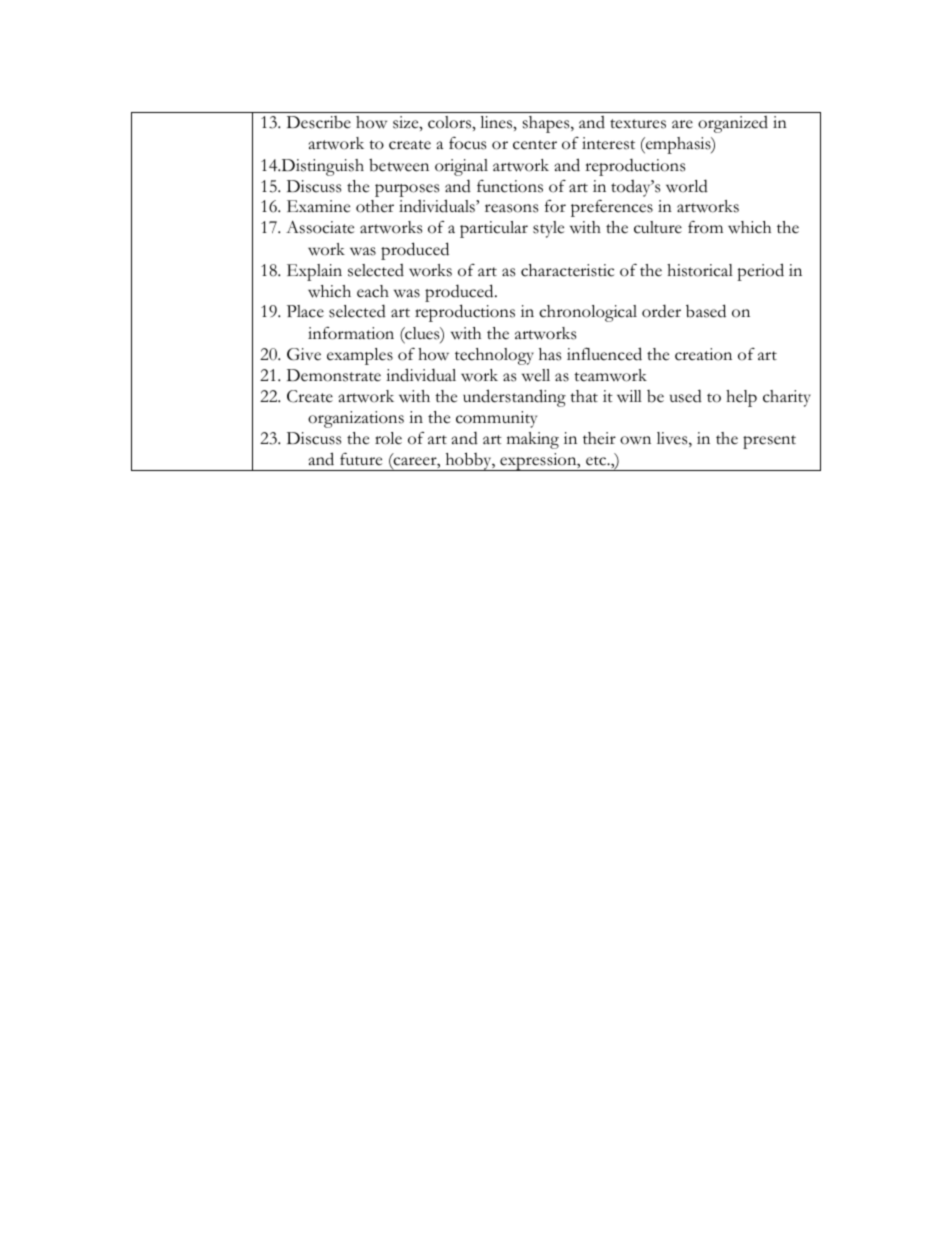  I want to click on Describe, so click(319, 122).
